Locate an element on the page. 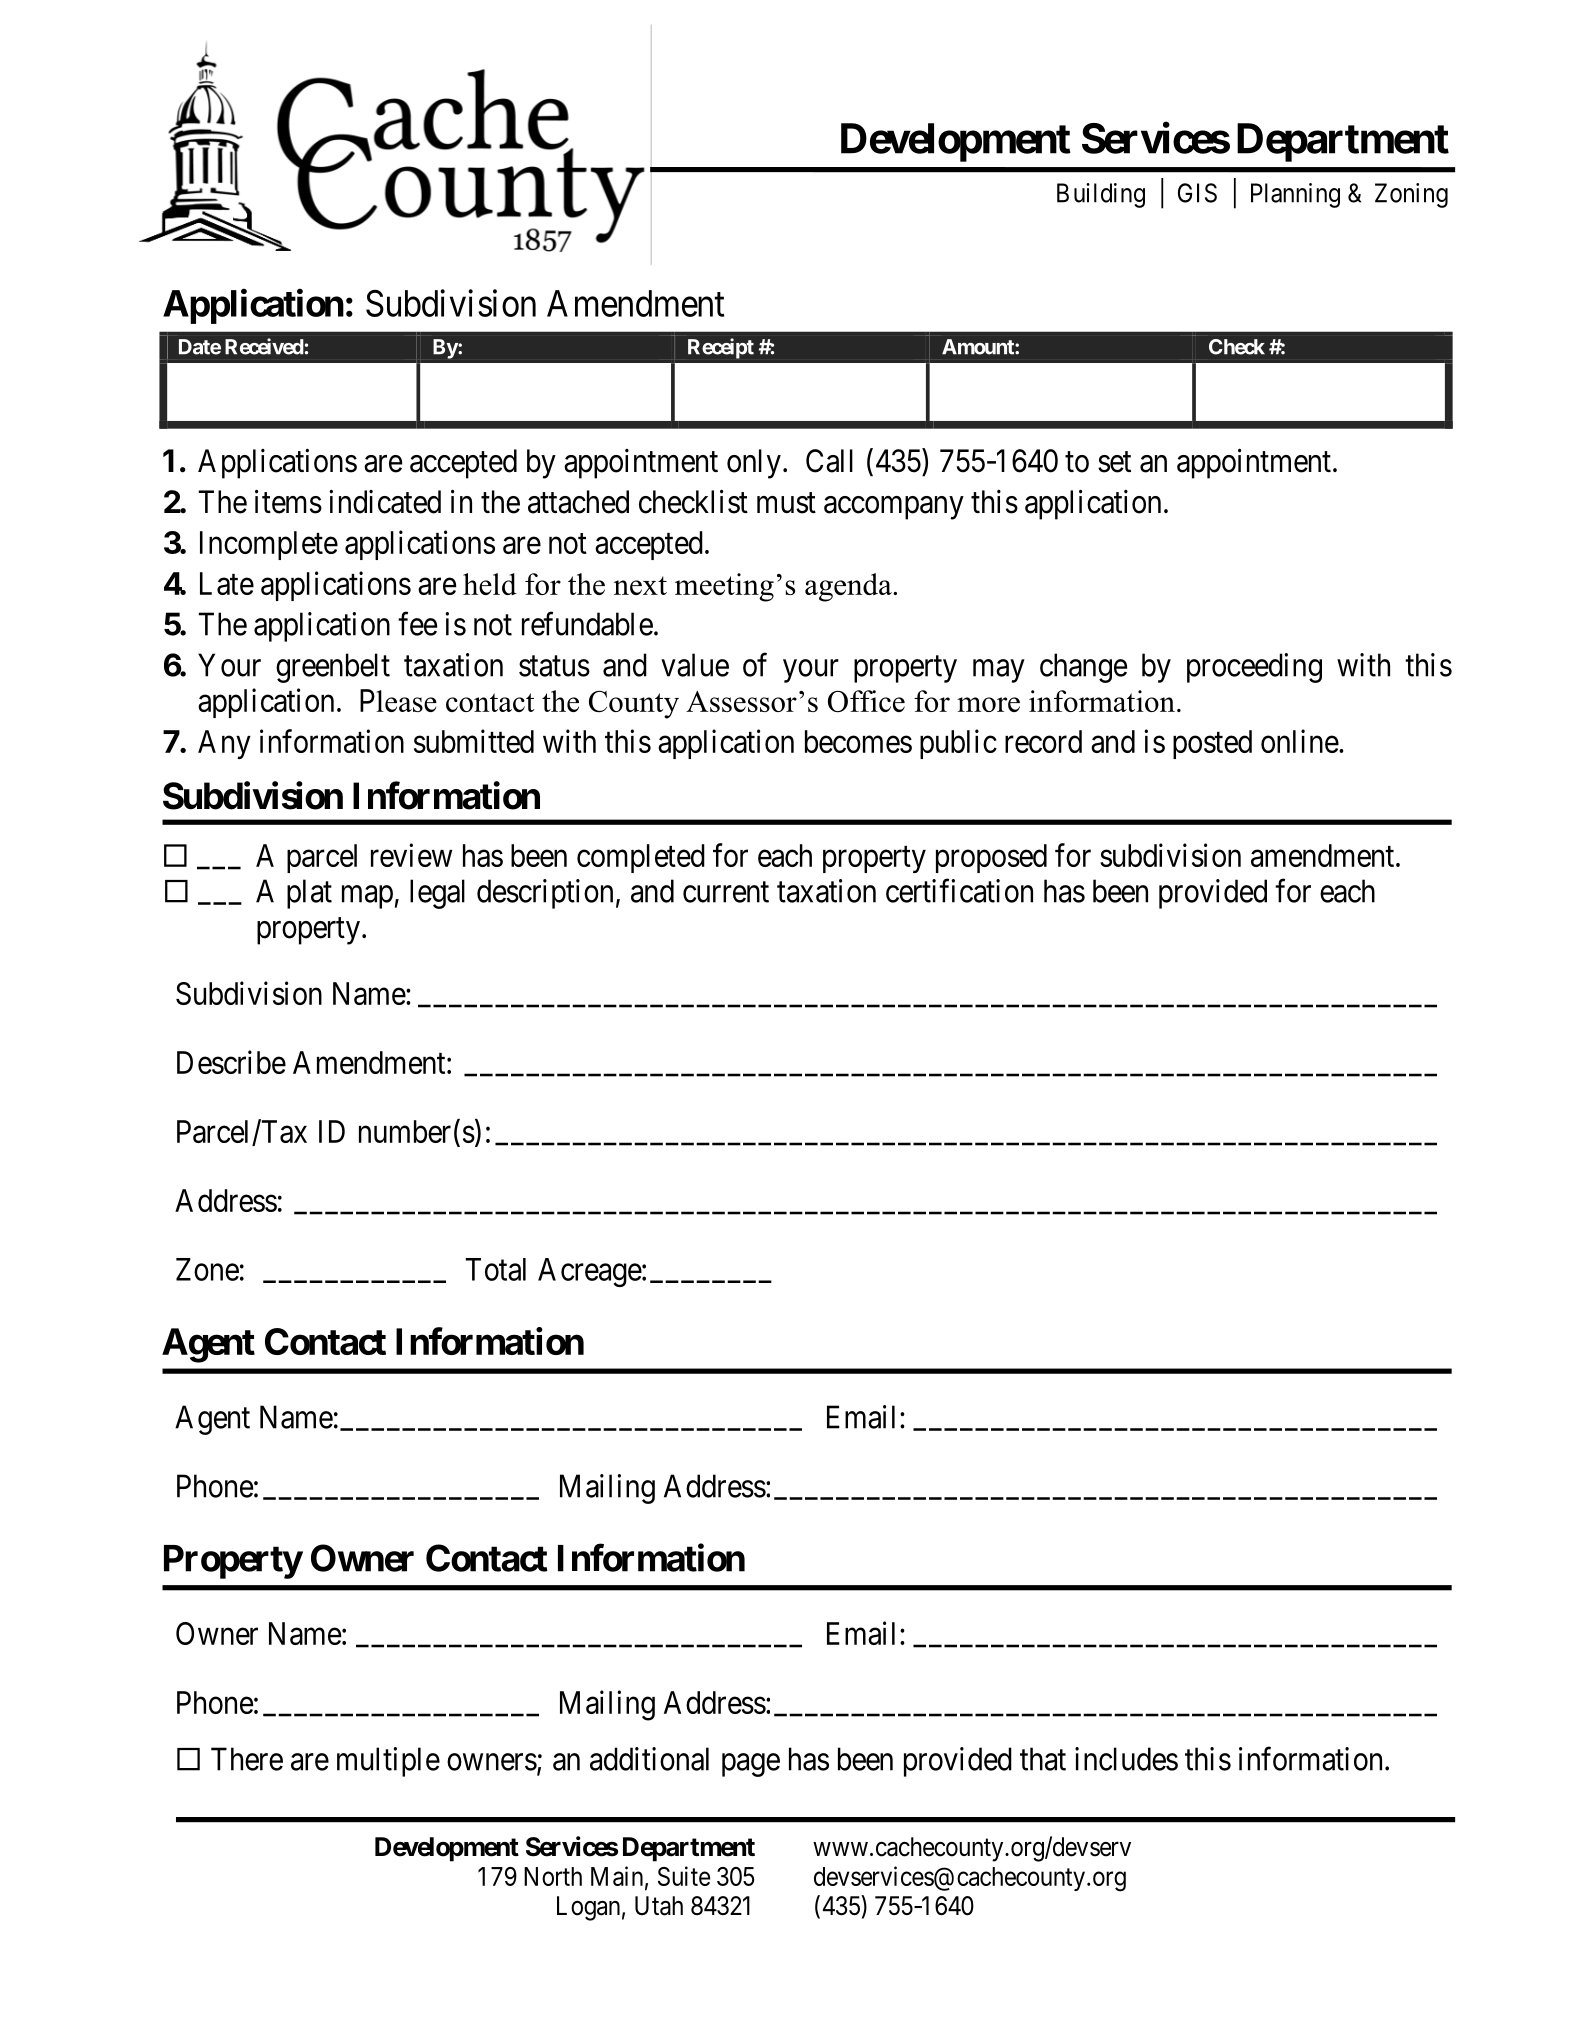 This page has width=1579, height=2044. that is located at coordinates (1043, 1759).
